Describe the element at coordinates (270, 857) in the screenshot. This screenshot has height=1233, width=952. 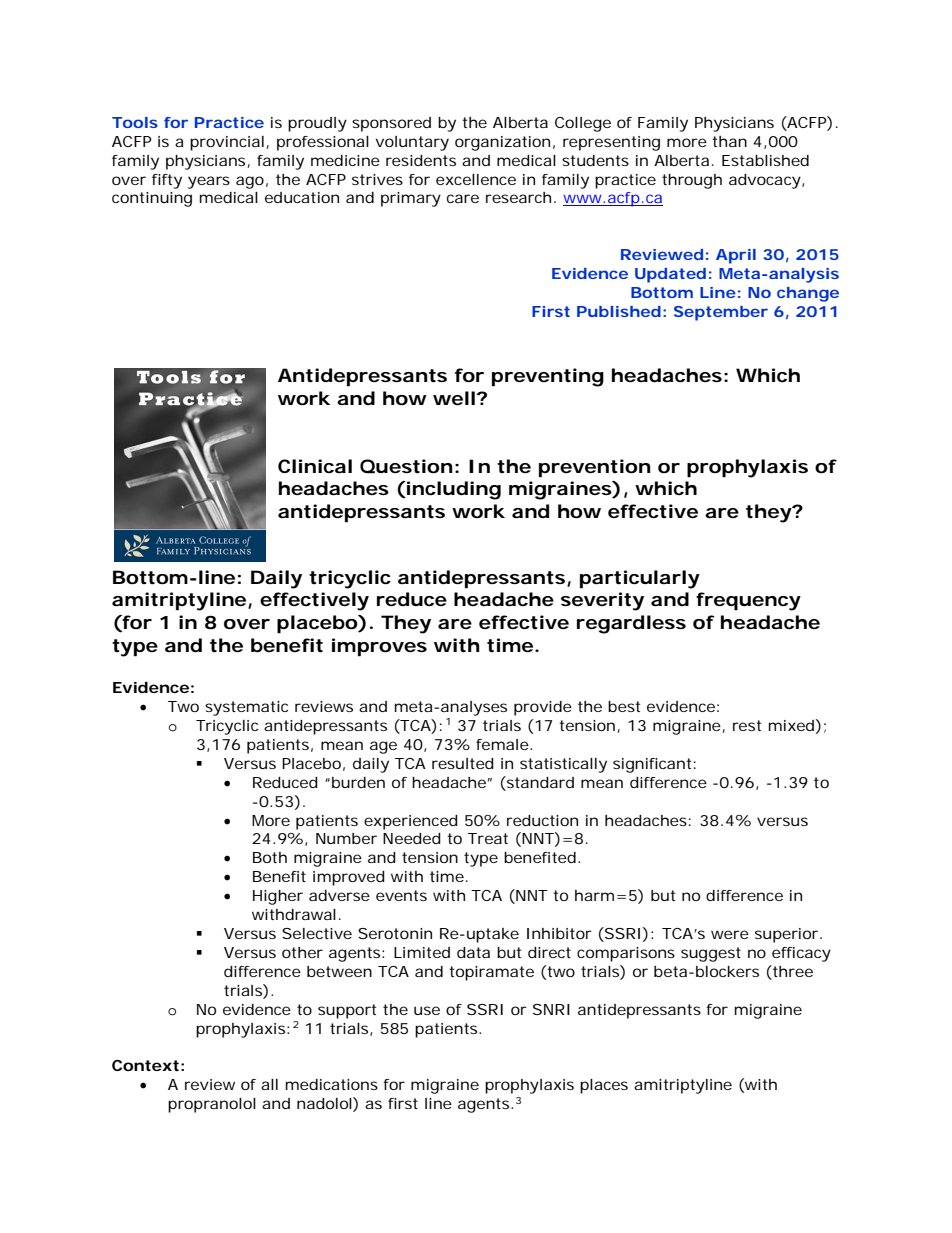
I see `Both` at that location.
